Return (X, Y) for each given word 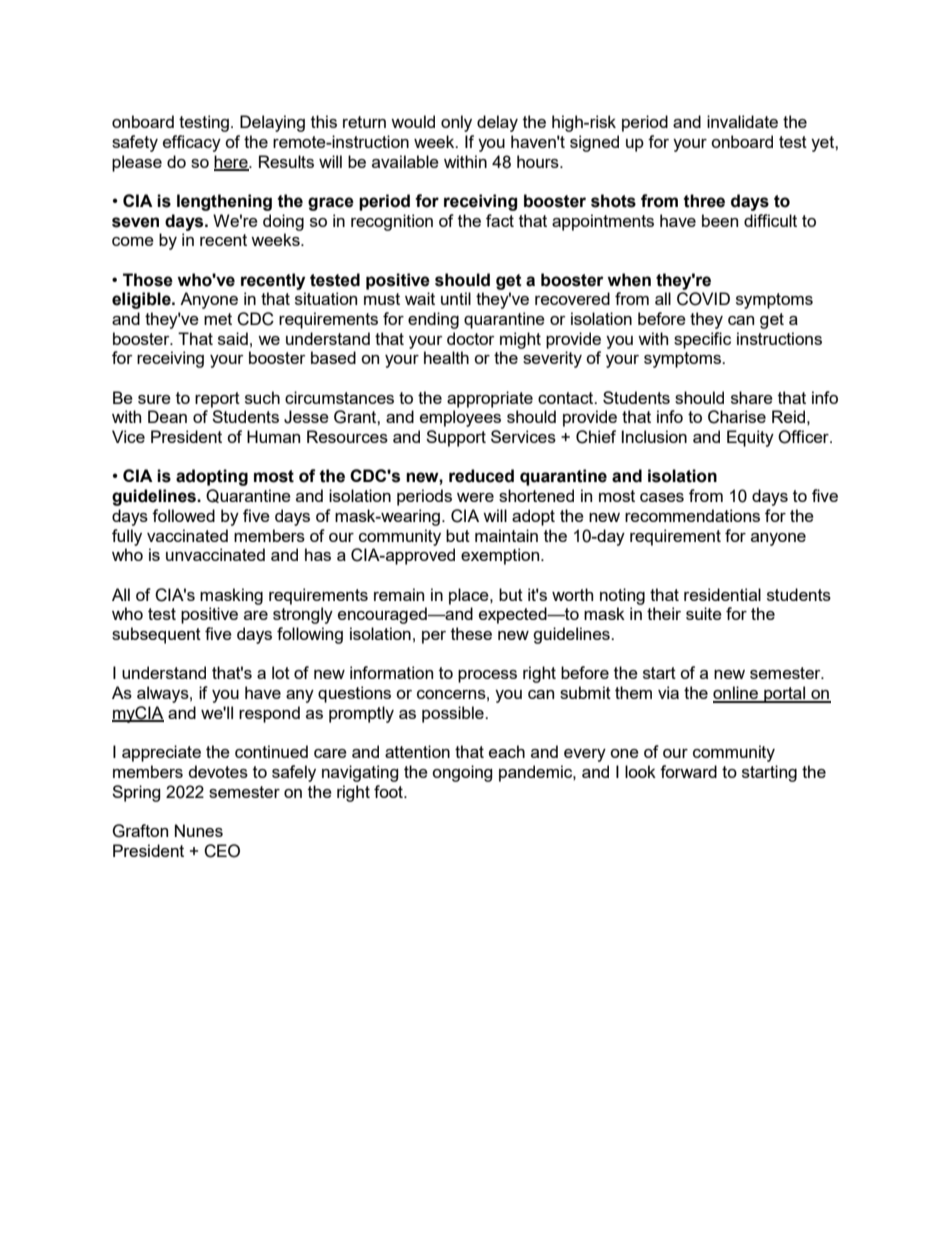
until (456, 298)
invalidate (742, 121)
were (475, 497)
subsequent (156, 635)
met (218, 319)
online (736, 694)
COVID (703, 299)
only (456, 123)
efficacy (192, 143)
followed (183, 515)
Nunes (199, 830)
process (487, 676)
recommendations (692, 515)
